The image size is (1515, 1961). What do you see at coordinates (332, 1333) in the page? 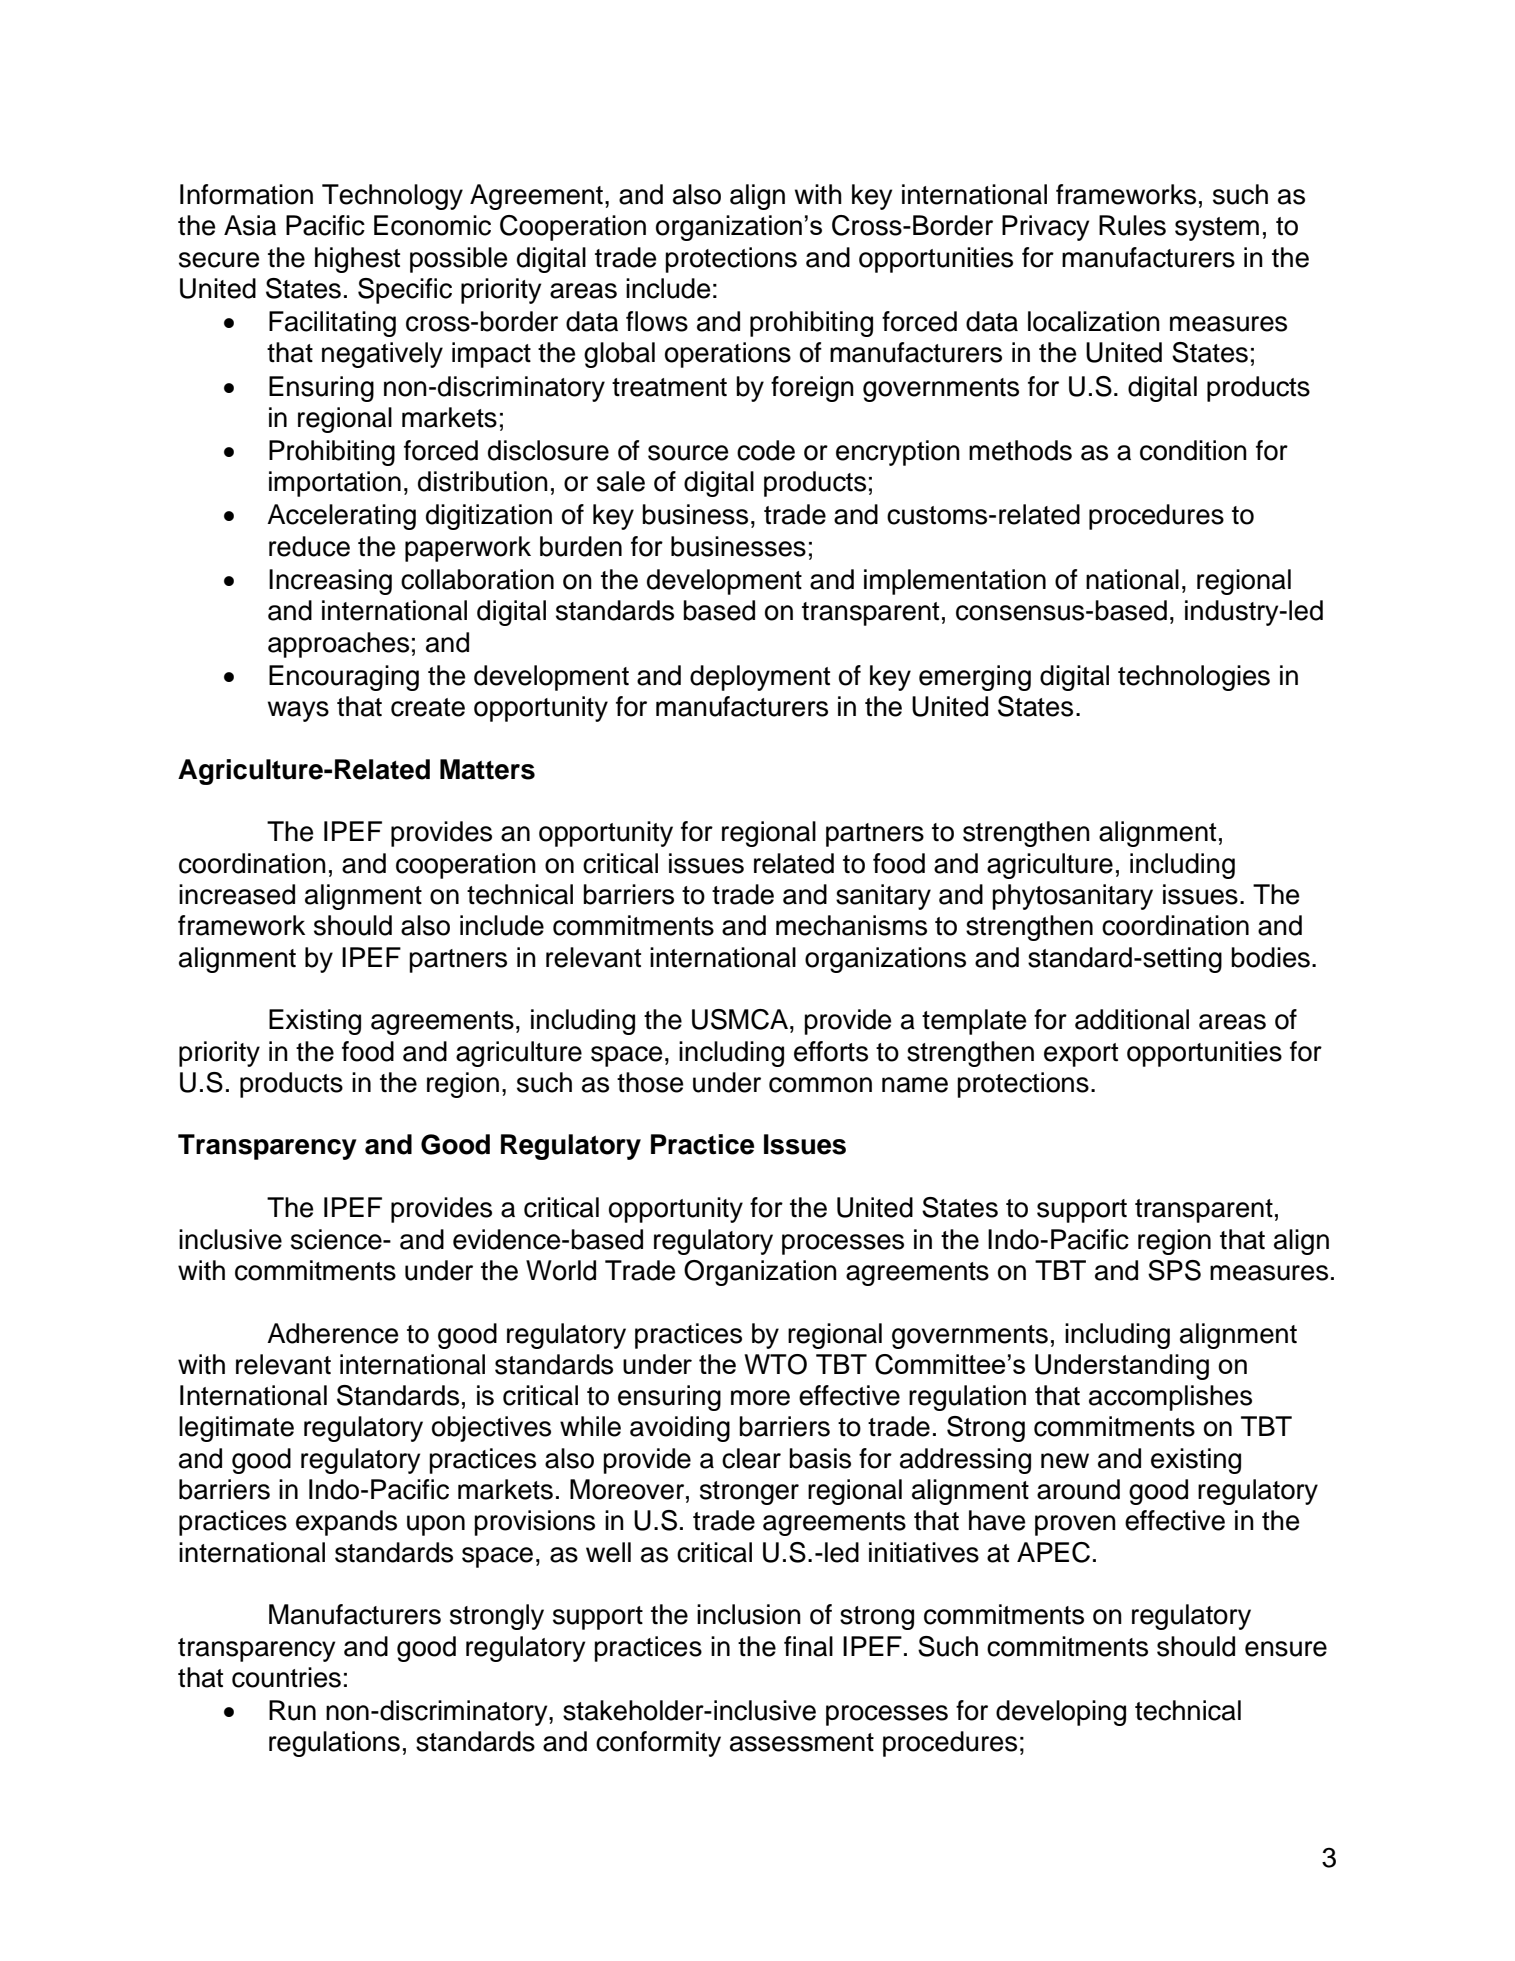
I see `Adherence` at bounding box center [332, 1333].
